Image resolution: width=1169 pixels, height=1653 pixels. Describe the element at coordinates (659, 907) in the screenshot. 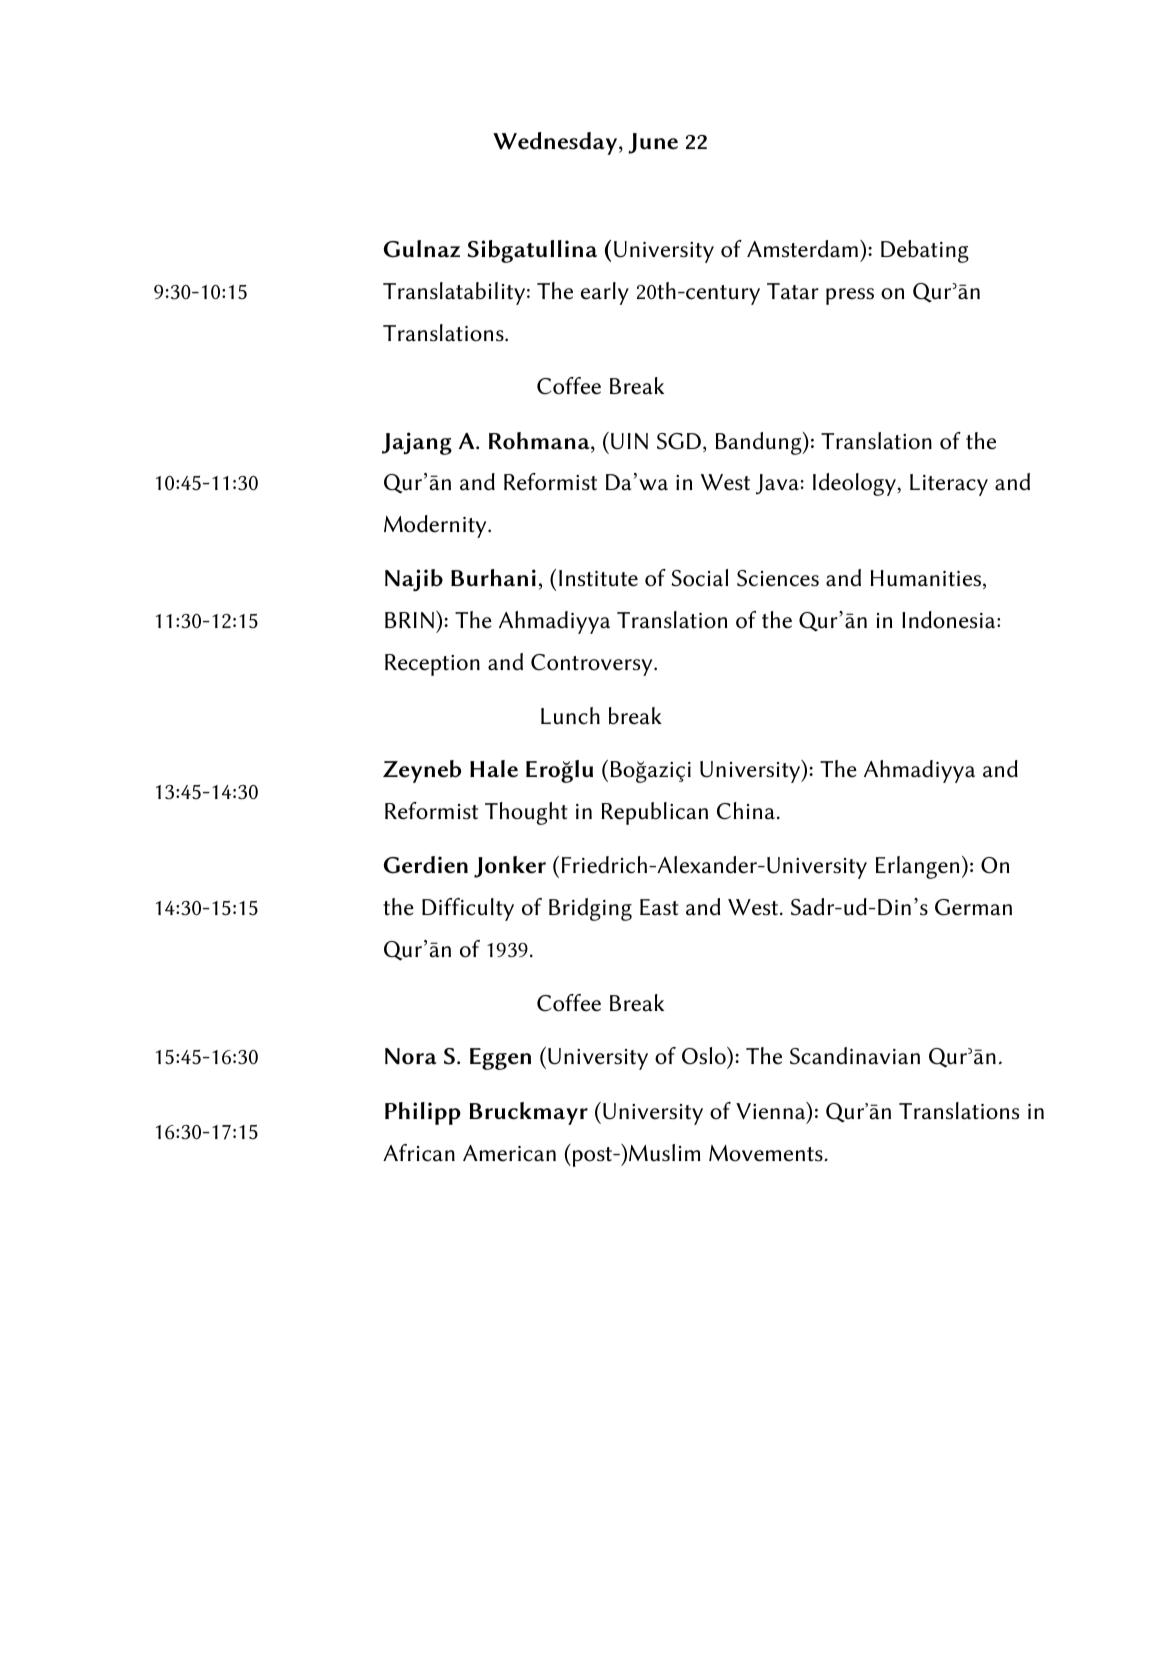

I see `East` at that location.
